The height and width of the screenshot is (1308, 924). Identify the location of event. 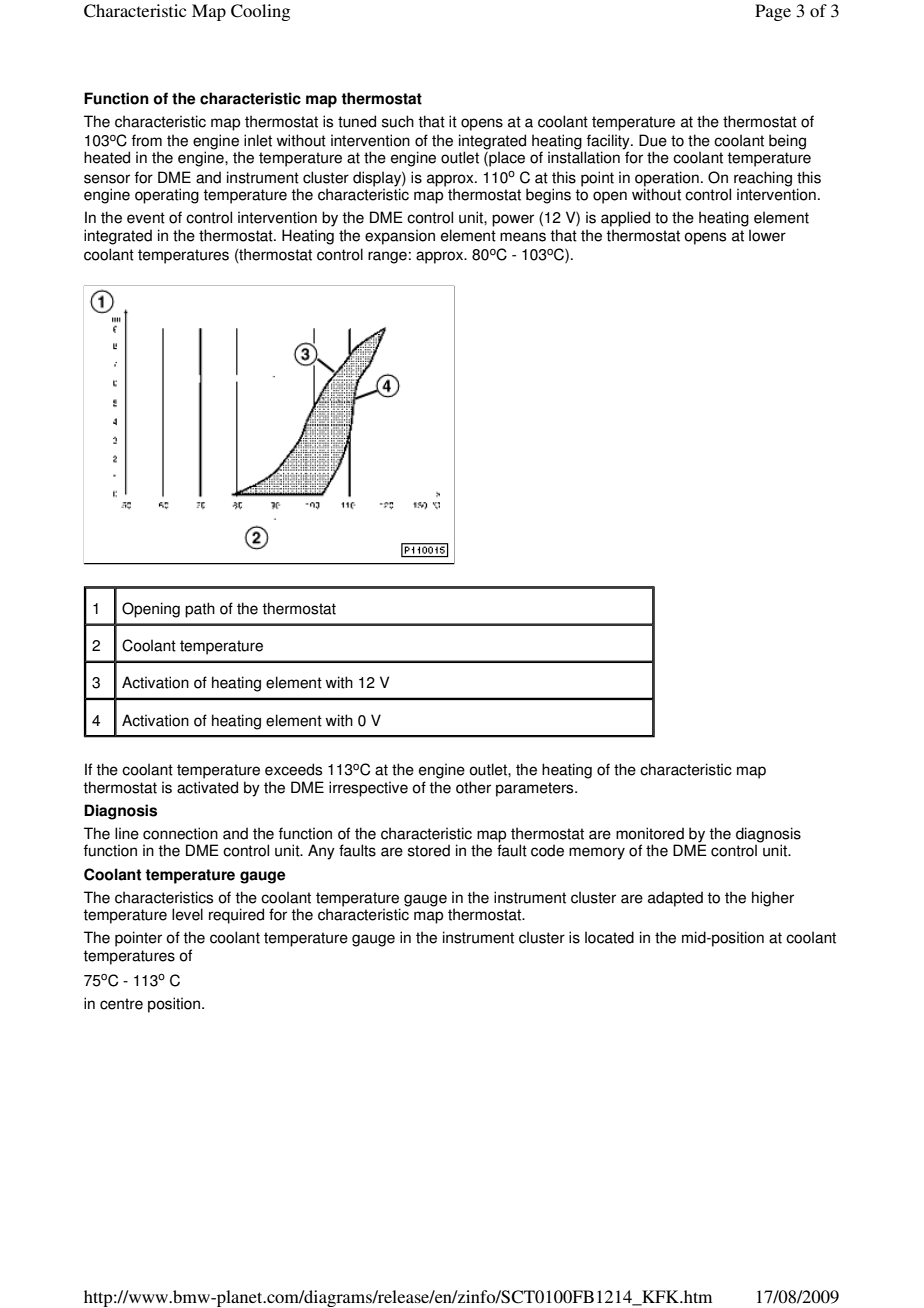
(146, 218).
